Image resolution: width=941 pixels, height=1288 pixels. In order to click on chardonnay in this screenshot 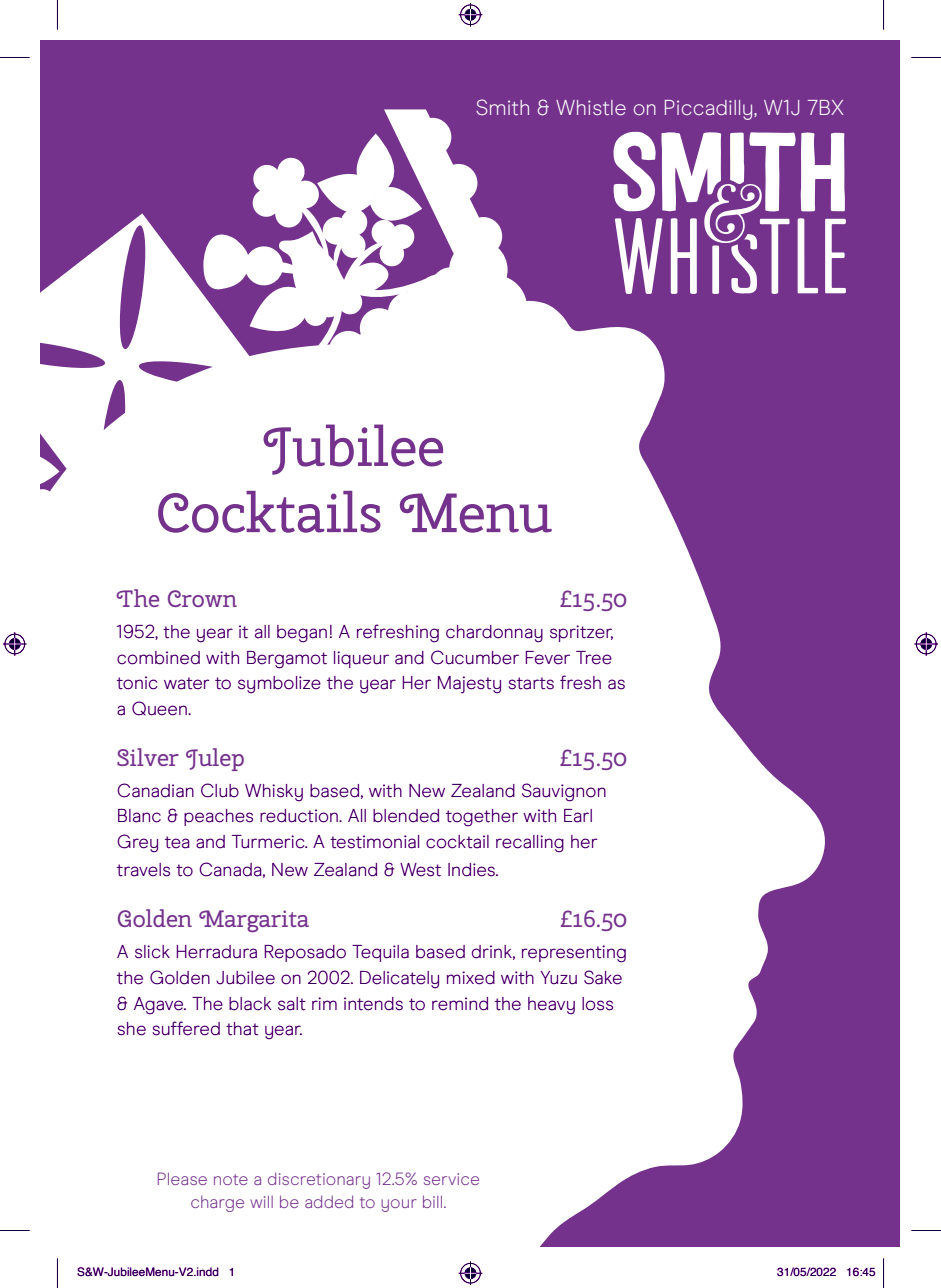, I will do `click(494, 634)`.
